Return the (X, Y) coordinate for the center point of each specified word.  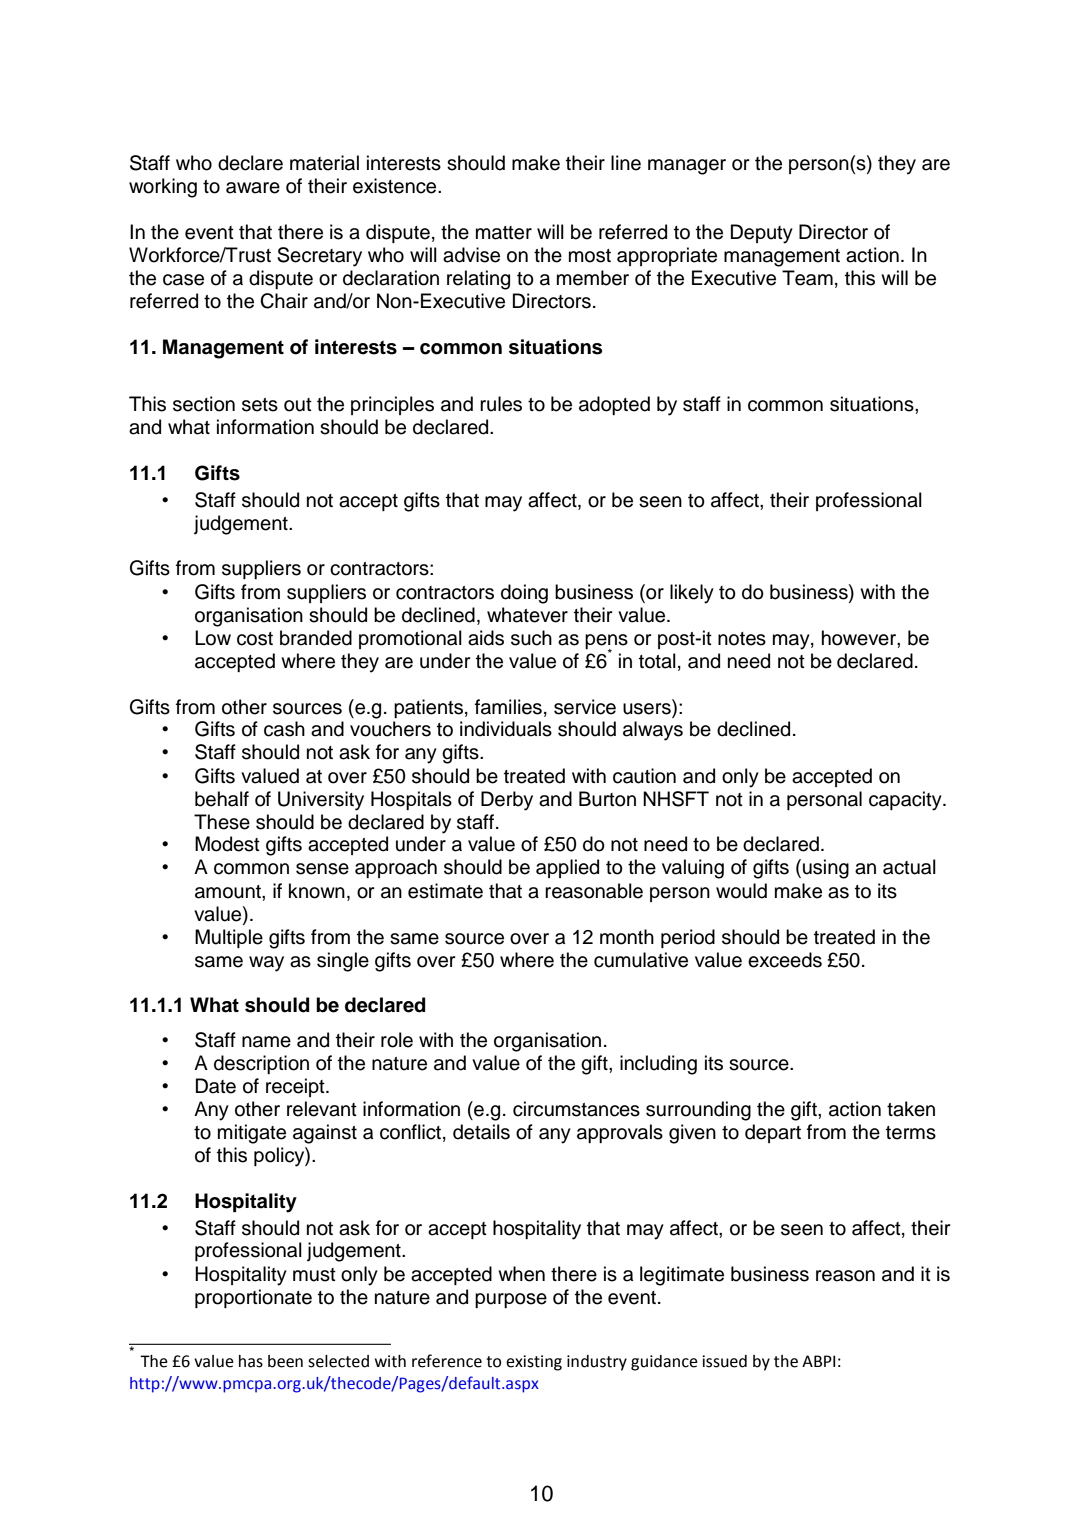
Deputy (762, 234)
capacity (906, 801)
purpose (511, 1300)
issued (724, 1361)
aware (253, 188)
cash (284, 729)
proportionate (253, 1298)
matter (504, 233)
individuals (506, 729)
